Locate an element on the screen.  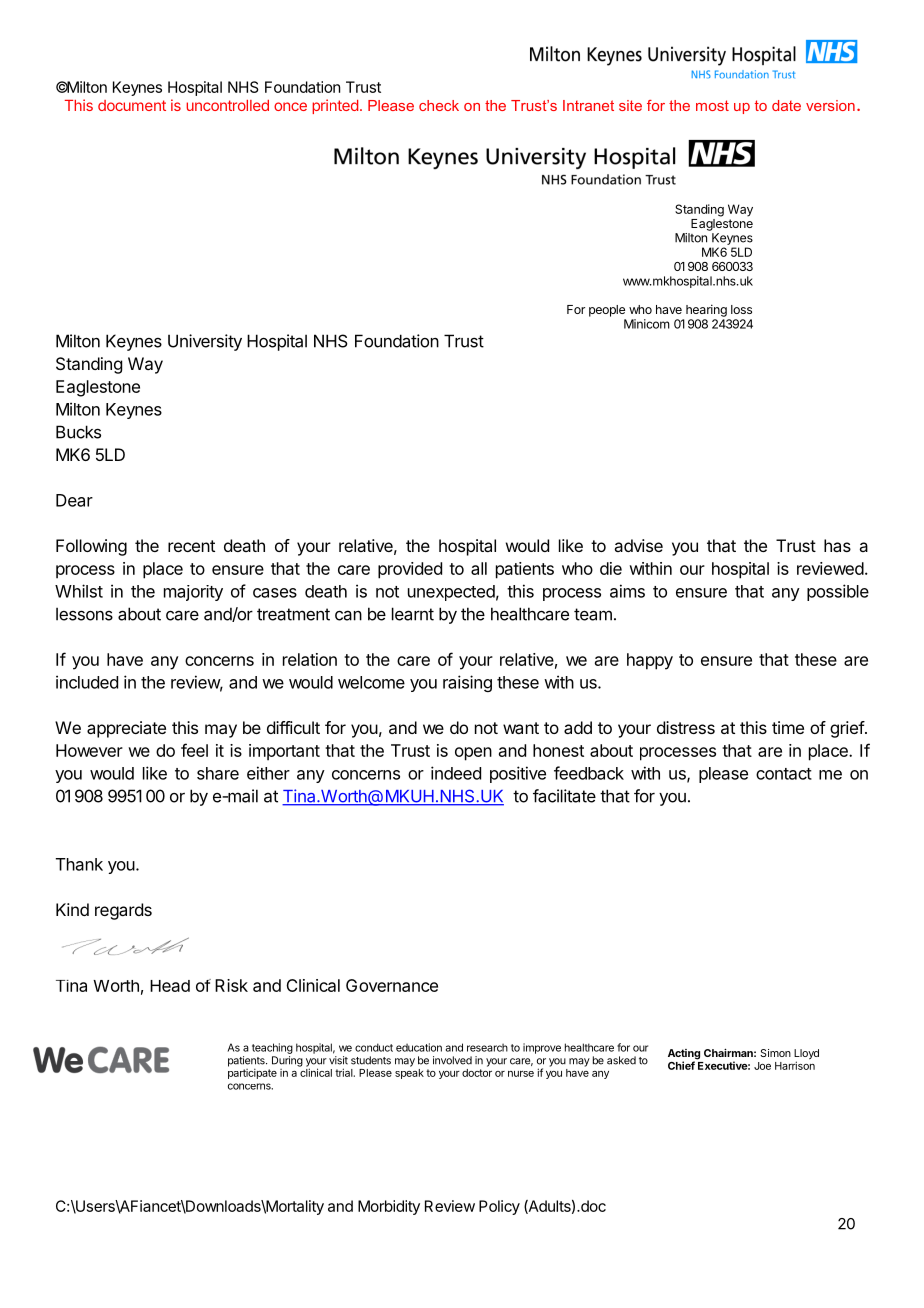
raising is located at coordinates (467, 683).
